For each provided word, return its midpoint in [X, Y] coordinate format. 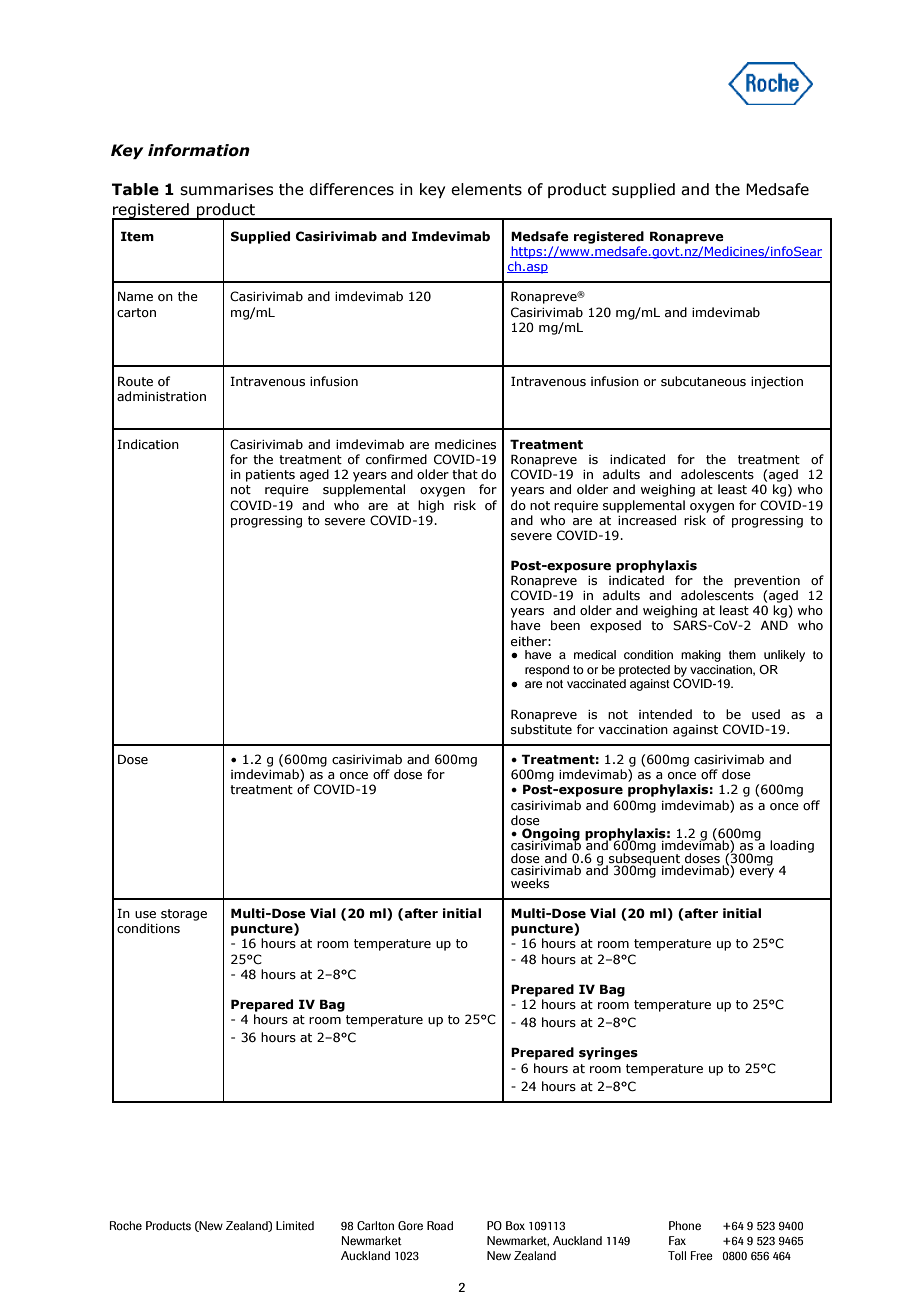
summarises [226, 189]
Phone [685, 1225]
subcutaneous [703, 381]
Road [440, 1225]
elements [486, 189]
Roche [126, 1225]
